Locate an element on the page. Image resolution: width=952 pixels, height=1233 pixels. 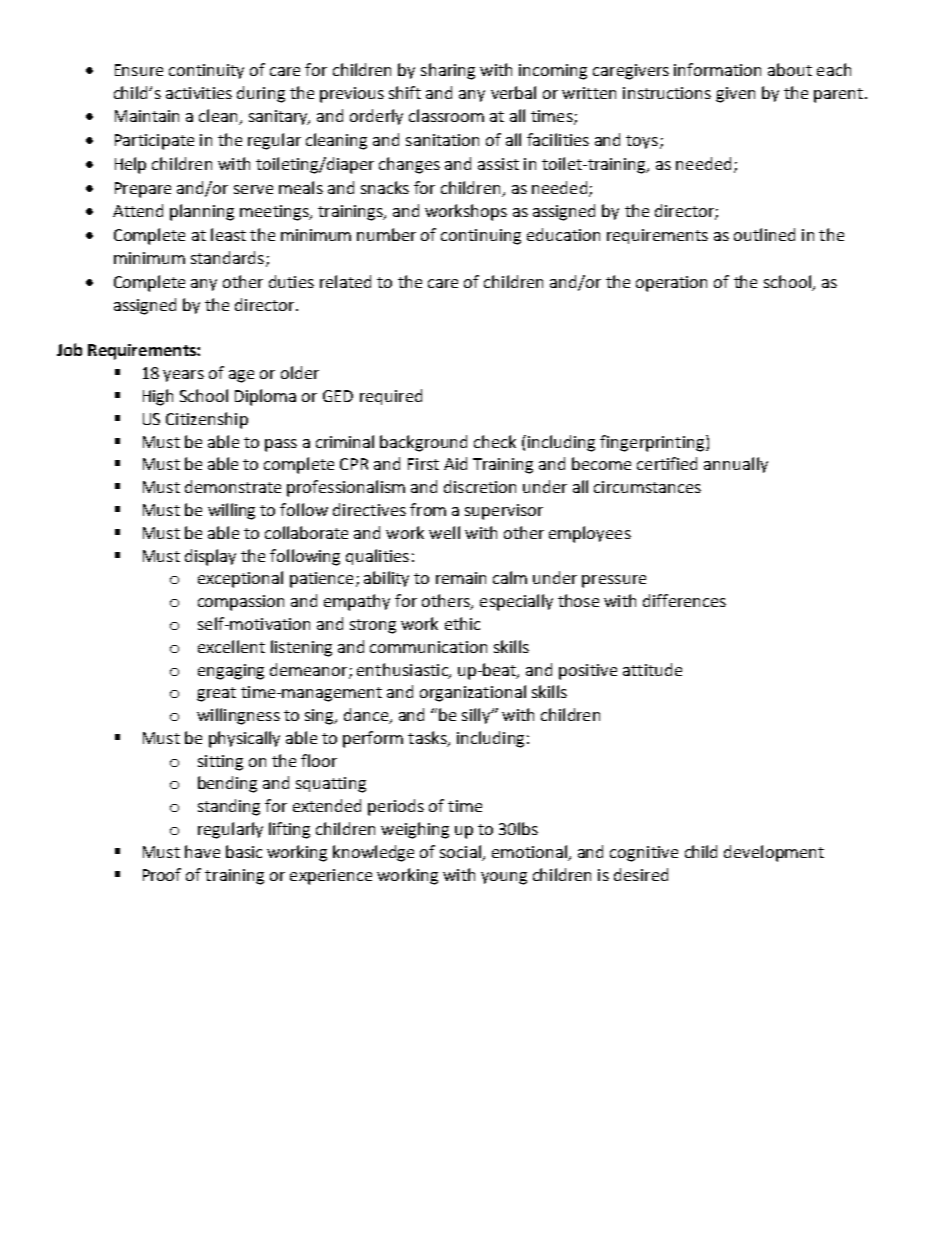
annually is located at coordinates (736, 465).
